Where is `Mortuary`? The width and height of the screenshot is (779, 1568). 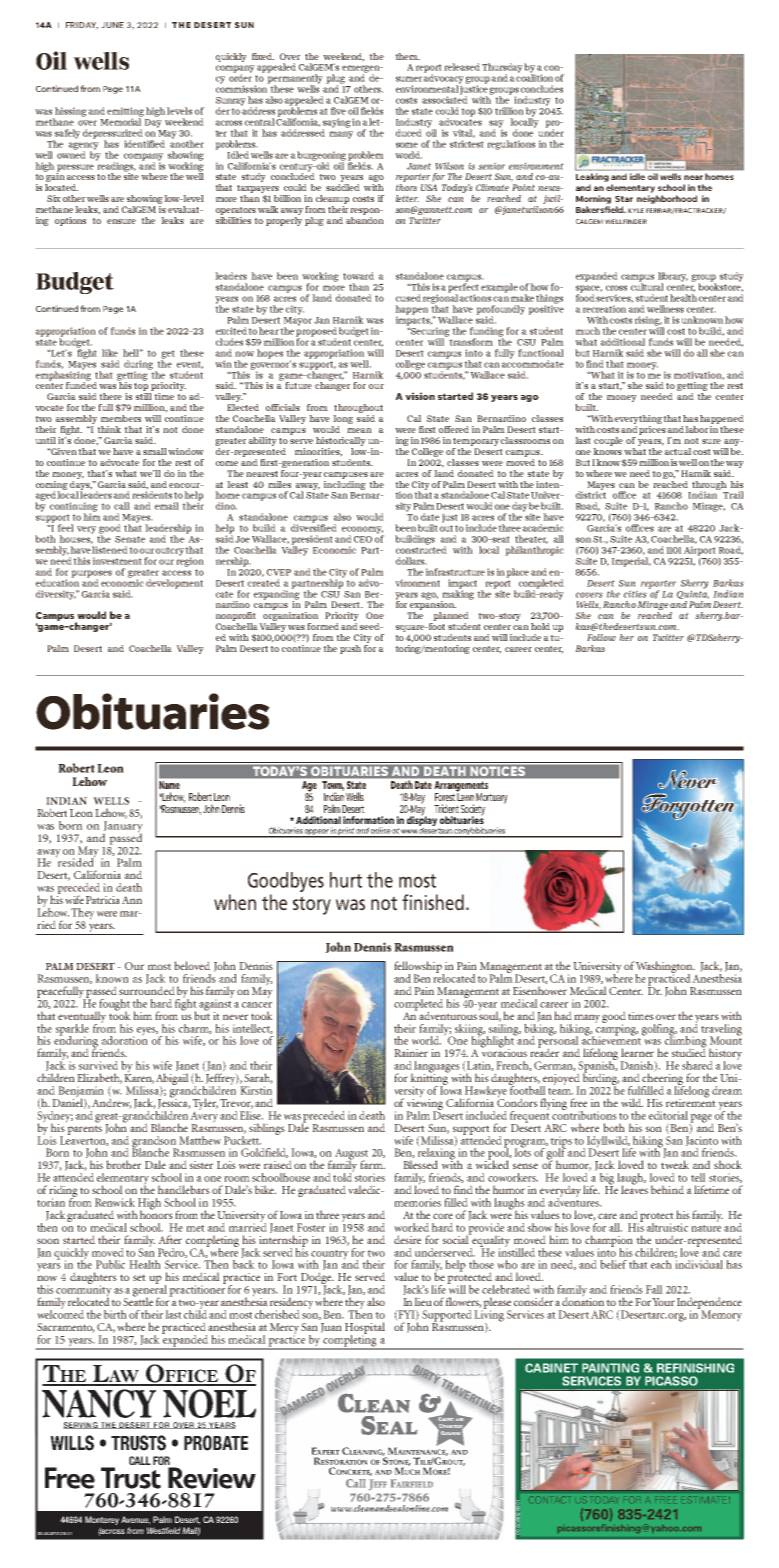
Mortuary is located at coordinates (492, 799).
